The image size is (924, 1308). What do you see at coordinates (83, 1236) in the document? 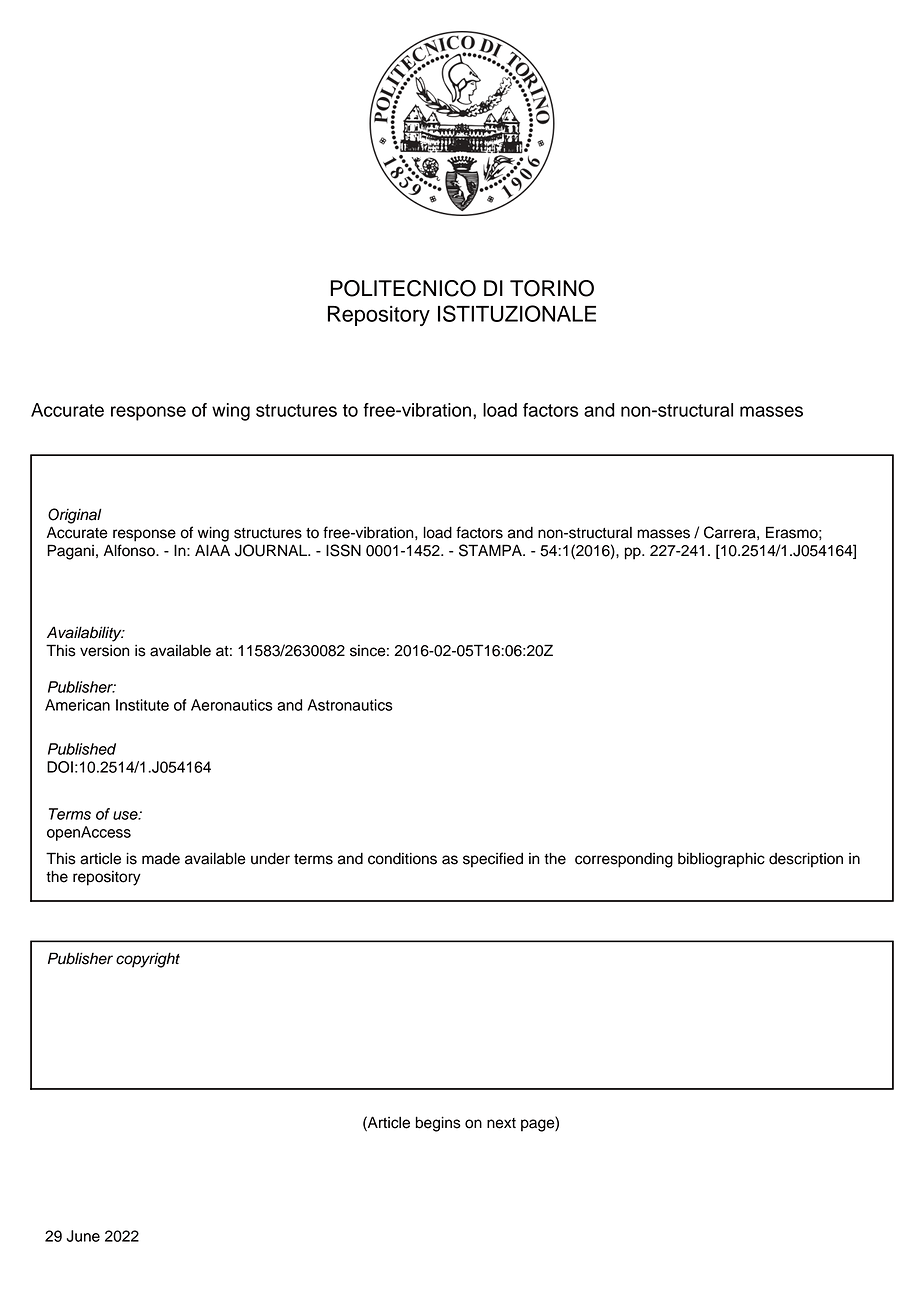
I see `June` at bounding box center [83, 1236].
